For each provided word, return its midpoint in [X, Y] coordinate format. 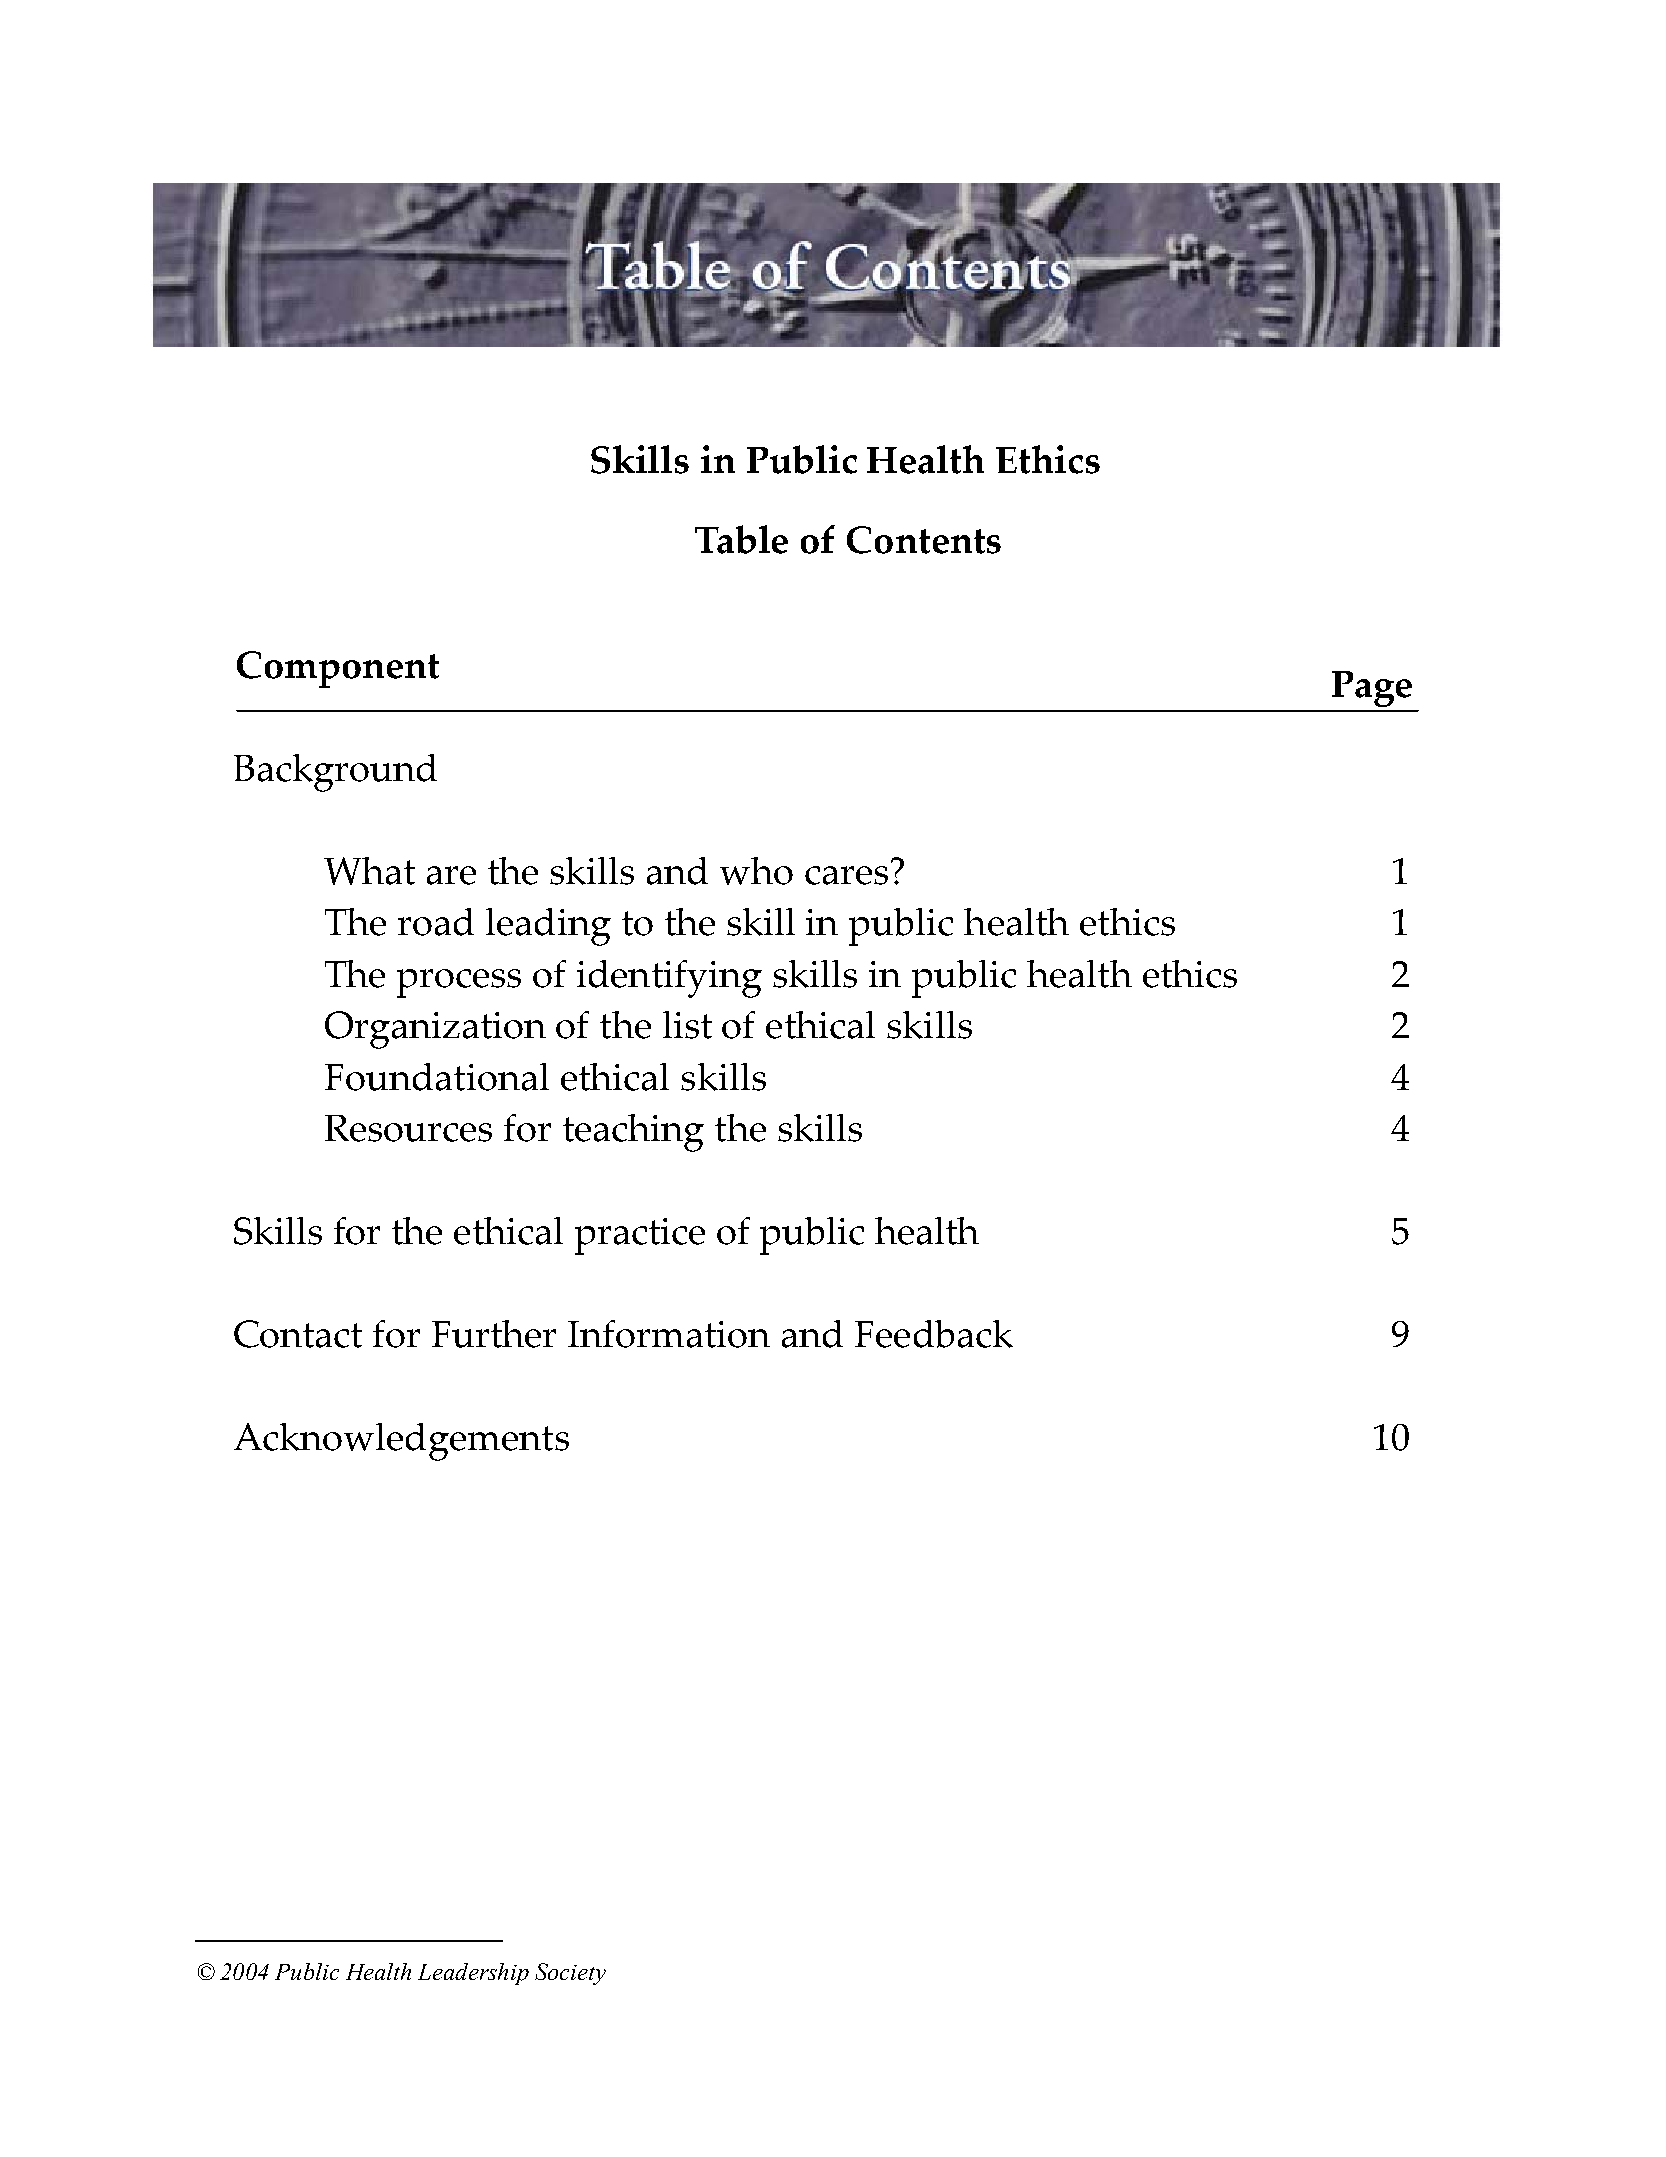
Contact [298, 1334]
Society [570, 1974]
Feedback [934, 1334]
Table [741, 539]
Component [338, 669]
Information [669, 1334]
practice [640, 1236]
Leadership [473, 1974]
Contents [924, 540]
